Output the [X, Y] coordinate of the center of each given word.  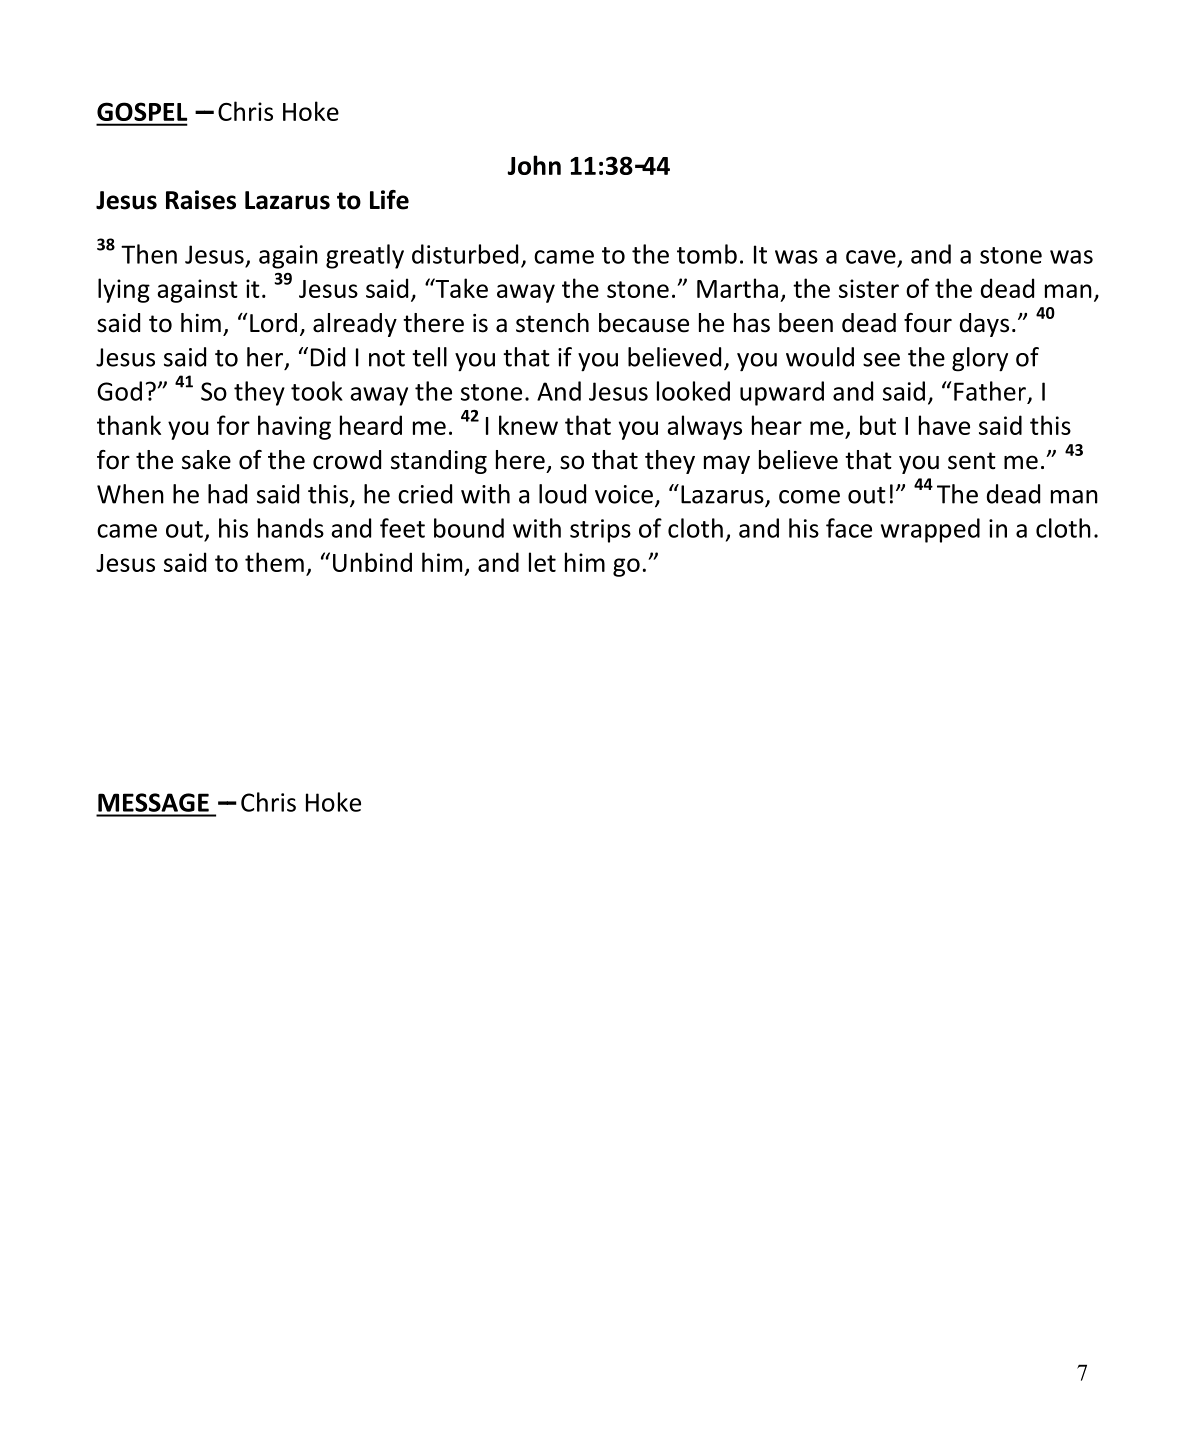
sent [972, 461]
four [928, 323]
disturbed [465, 254]
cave [871, 257]
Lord [273, 323]
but [878, 425]
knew [528, 425]
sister [869, 288]
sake [206, 460]
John [534, 165]
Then [149, 254]
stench [552, 323]
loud [562, 494]
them [274, 562]
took [317, 391]
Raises [201, 200]
